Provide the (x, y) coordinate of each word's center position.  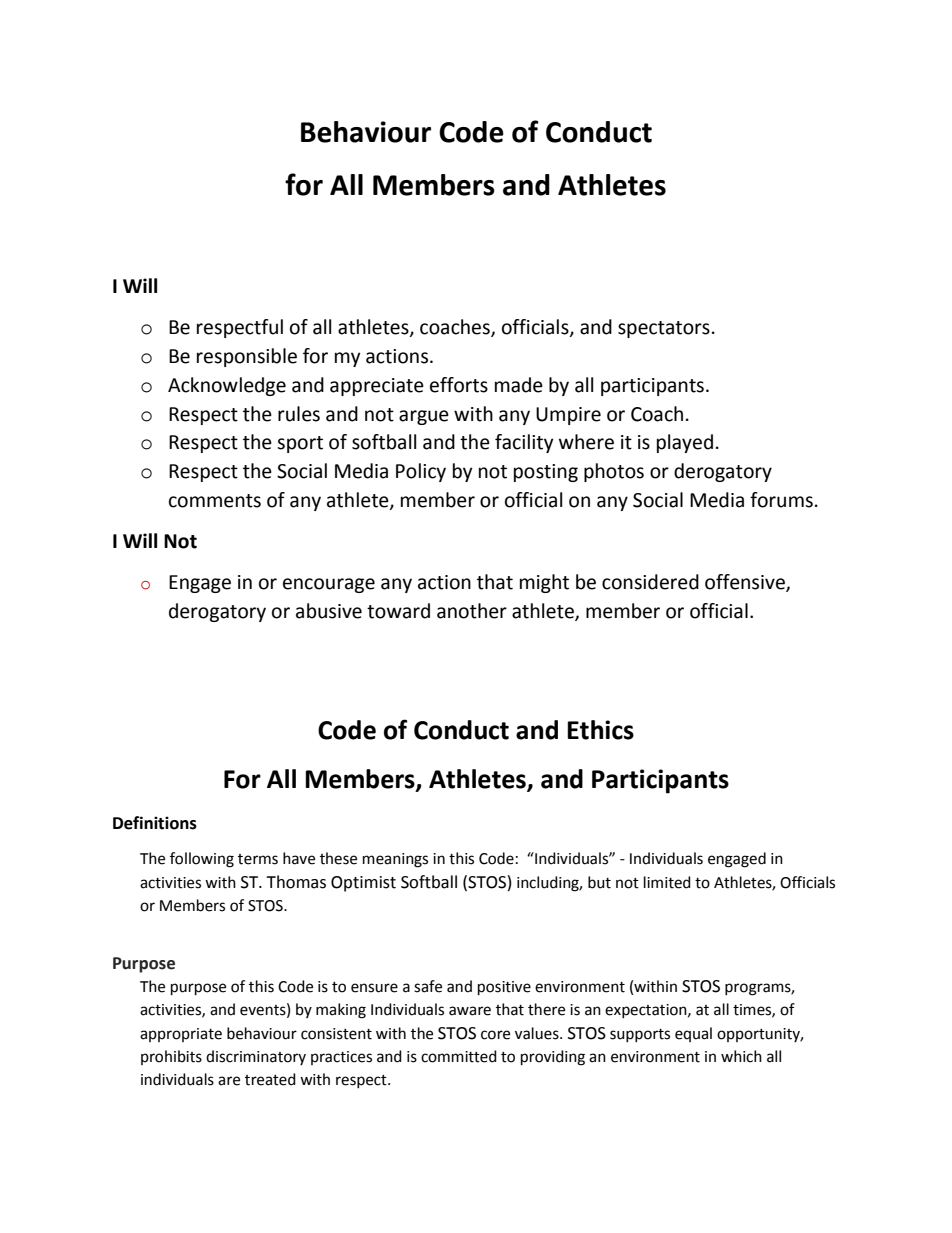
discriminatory (256, 1057)
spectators (664, 329)
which (741, 1056)
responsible (247, 357)
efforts (459, 385)
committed (459, 1056)
